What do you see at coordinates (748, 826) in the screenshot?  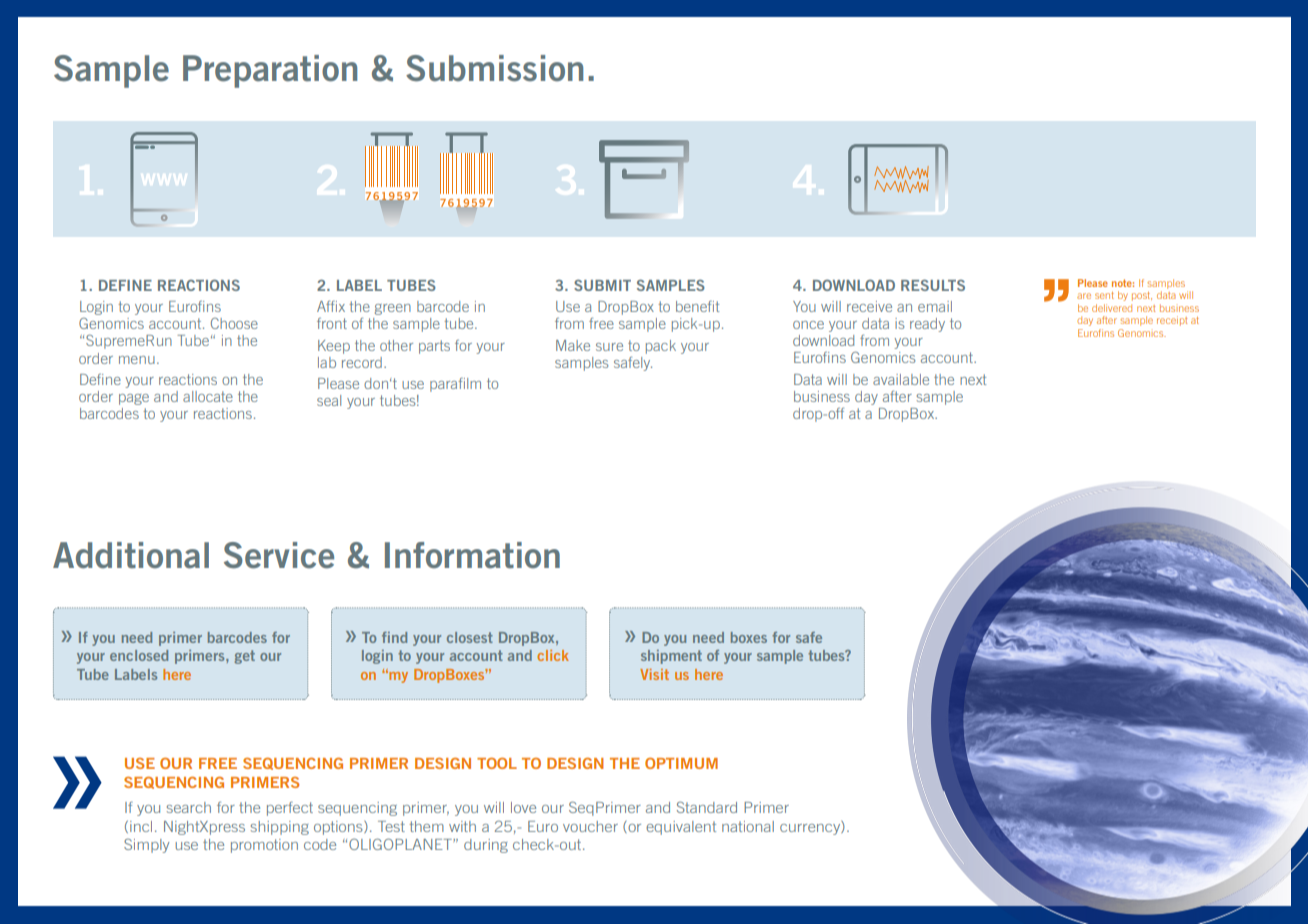 I see `national` at bounding box center [748, 826].
